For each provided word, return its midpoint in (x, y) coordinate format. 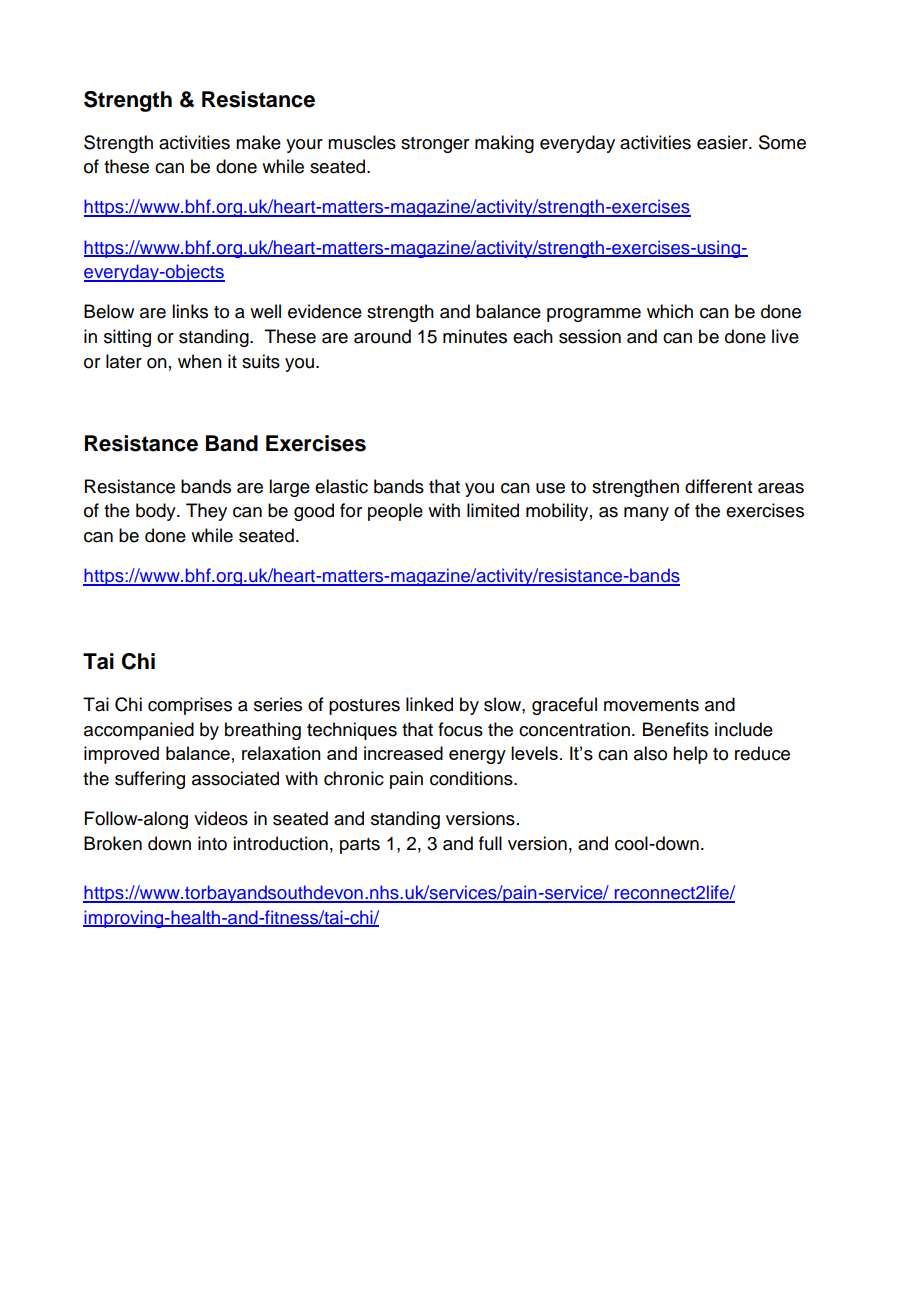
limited (493, 510)
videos (221, 818)
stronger (435, 145)
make (258, 142)
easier (723, 142)
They (206, 512)
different (718, 486)
